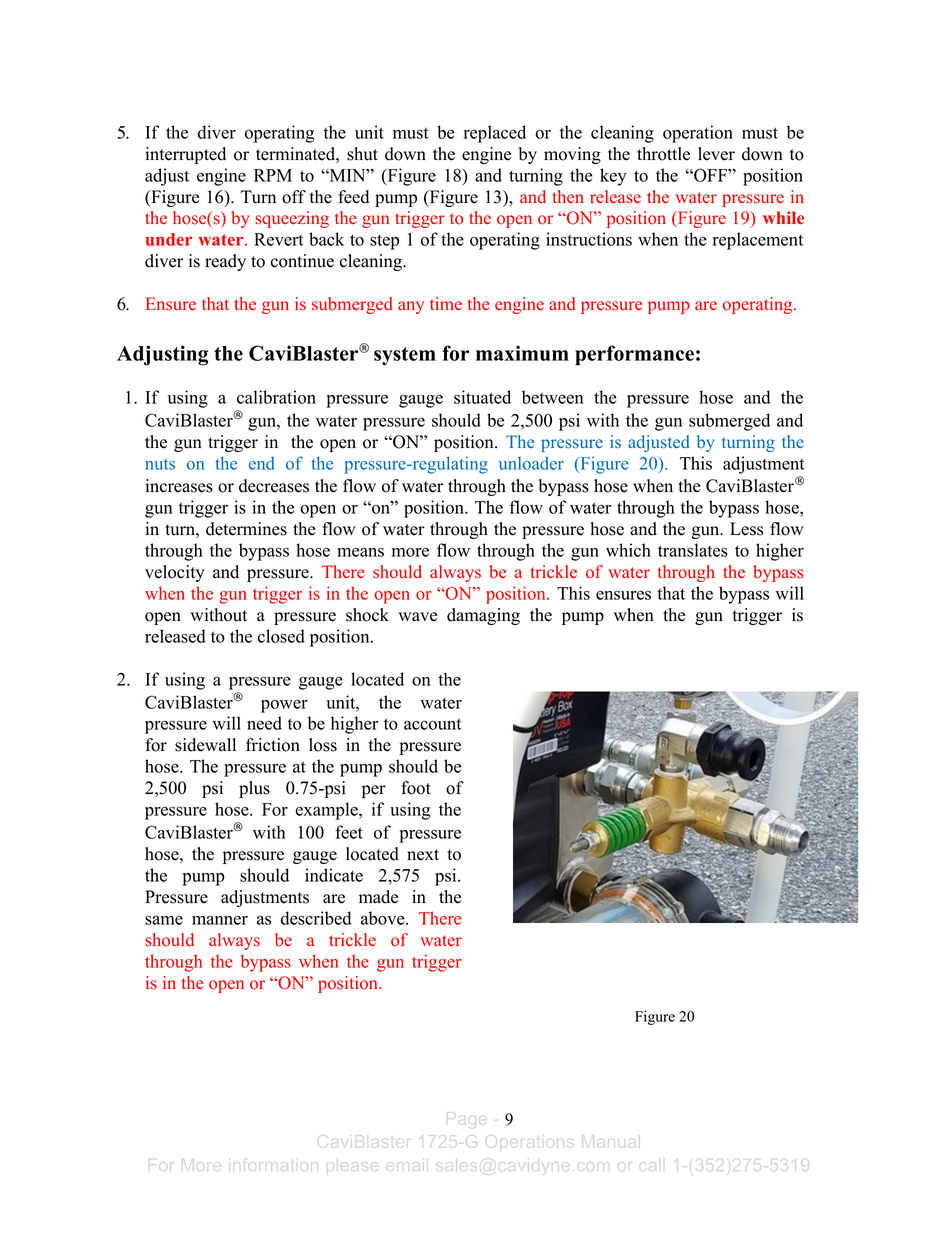  I want to click on Less, so click(746, 529).
